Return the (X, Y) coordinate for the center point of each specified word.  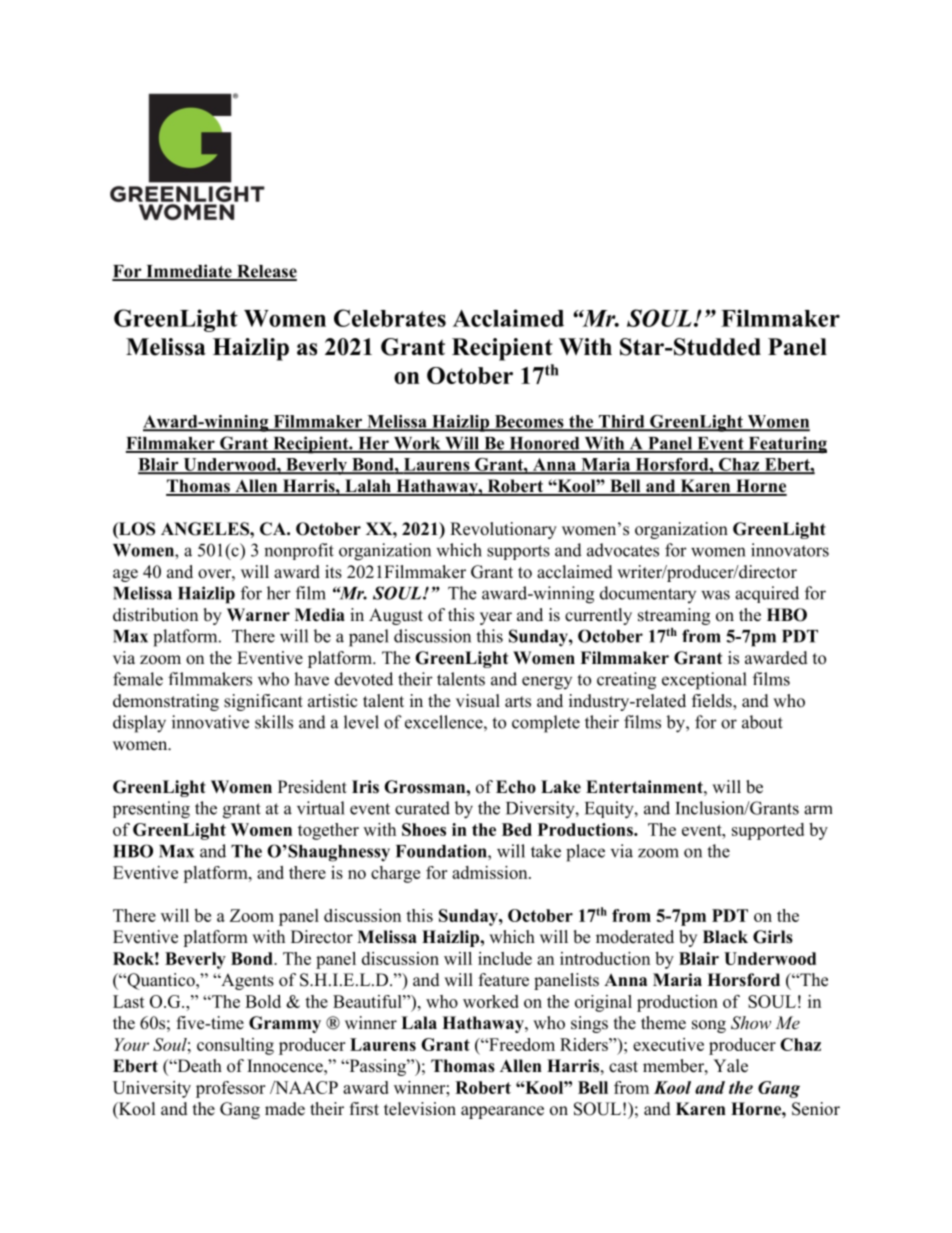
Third (621, 422)
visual (478, 701)
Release (266, 272)
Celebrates (390, 318)
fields (713, 702)
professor (230, 1089)
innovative (210, 722)
